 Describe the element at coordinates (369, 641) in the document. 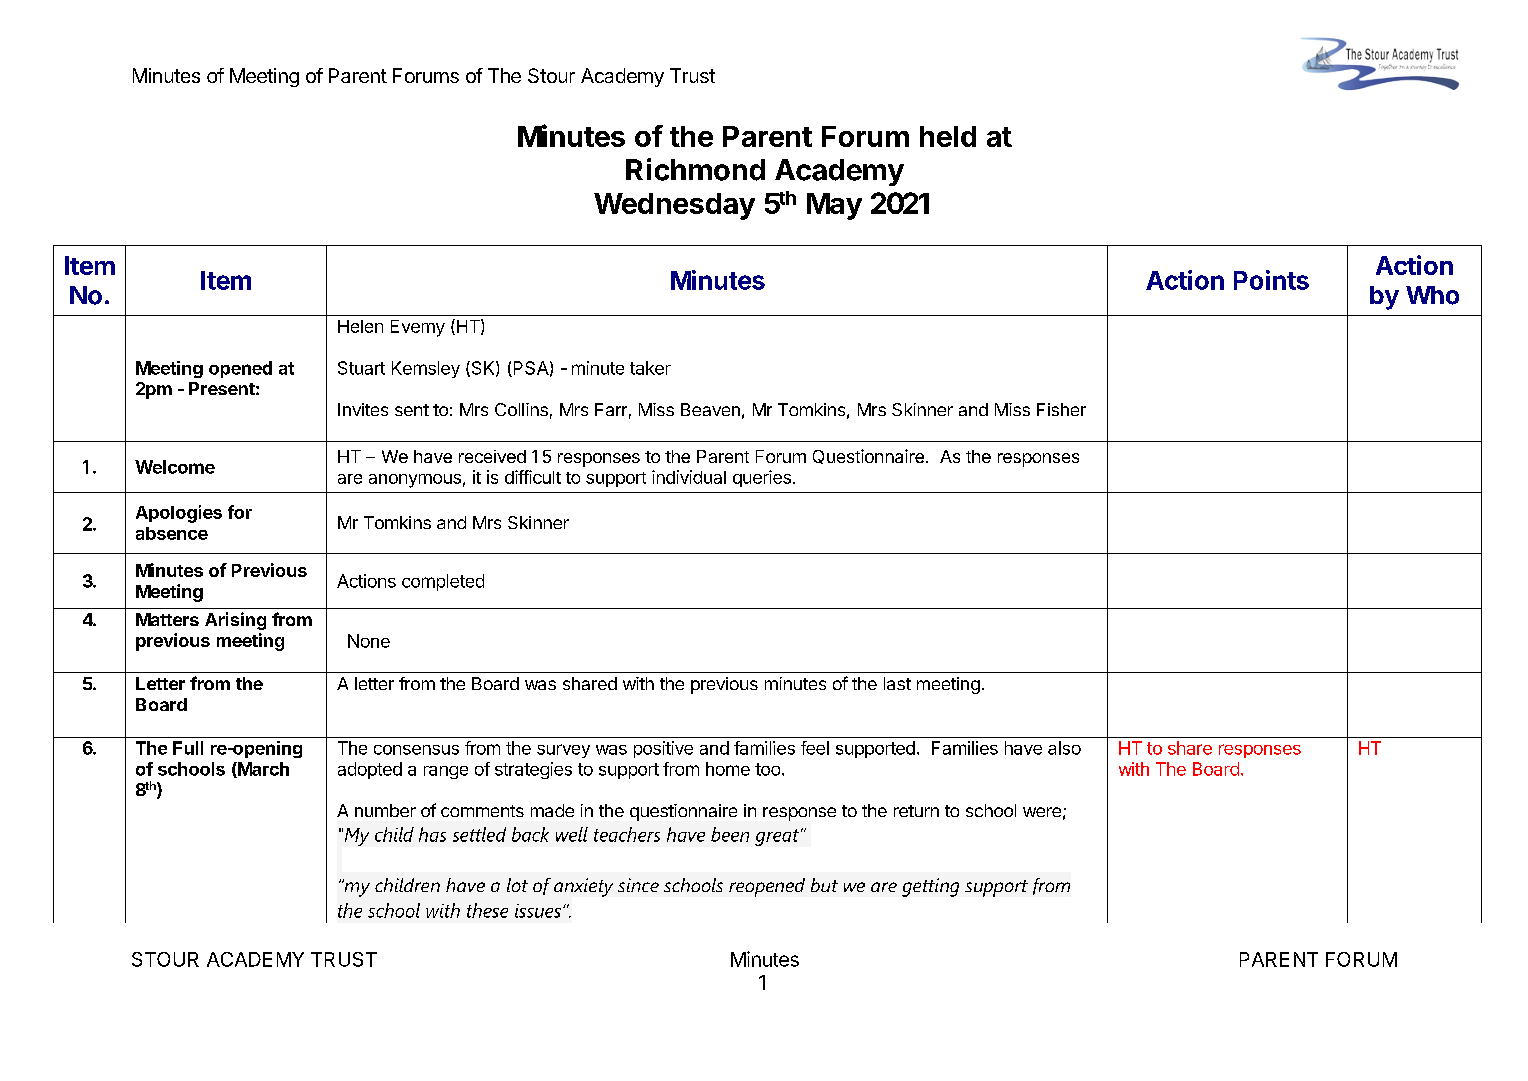

I see `None` at that location.
